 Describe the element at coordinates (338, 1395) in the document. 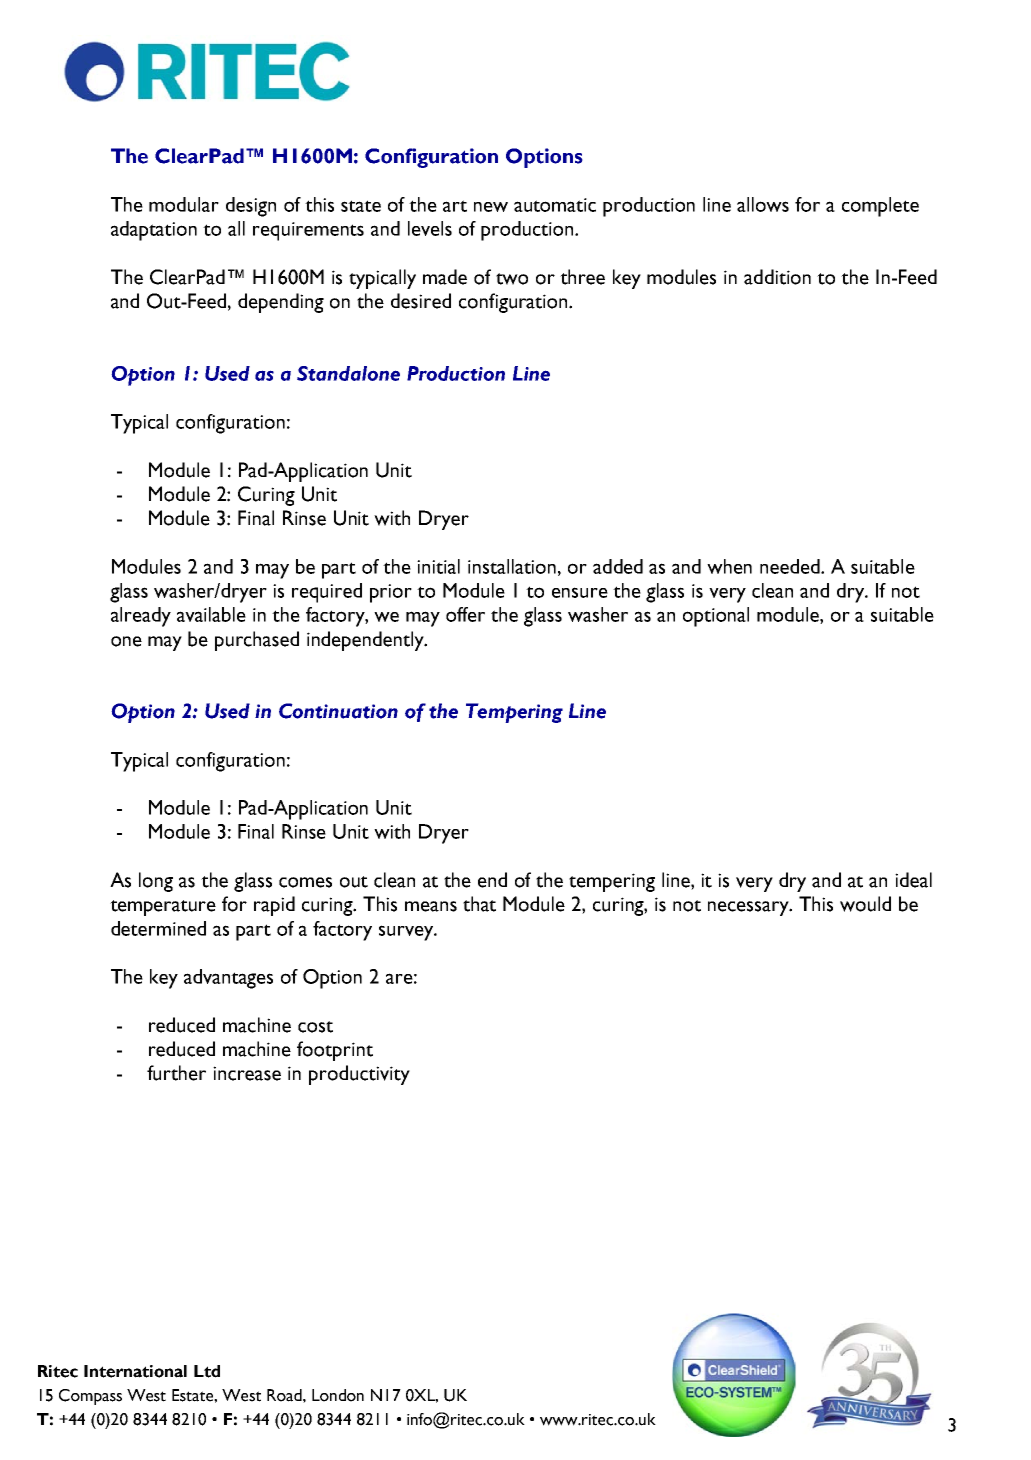

I see `London` at that location.
